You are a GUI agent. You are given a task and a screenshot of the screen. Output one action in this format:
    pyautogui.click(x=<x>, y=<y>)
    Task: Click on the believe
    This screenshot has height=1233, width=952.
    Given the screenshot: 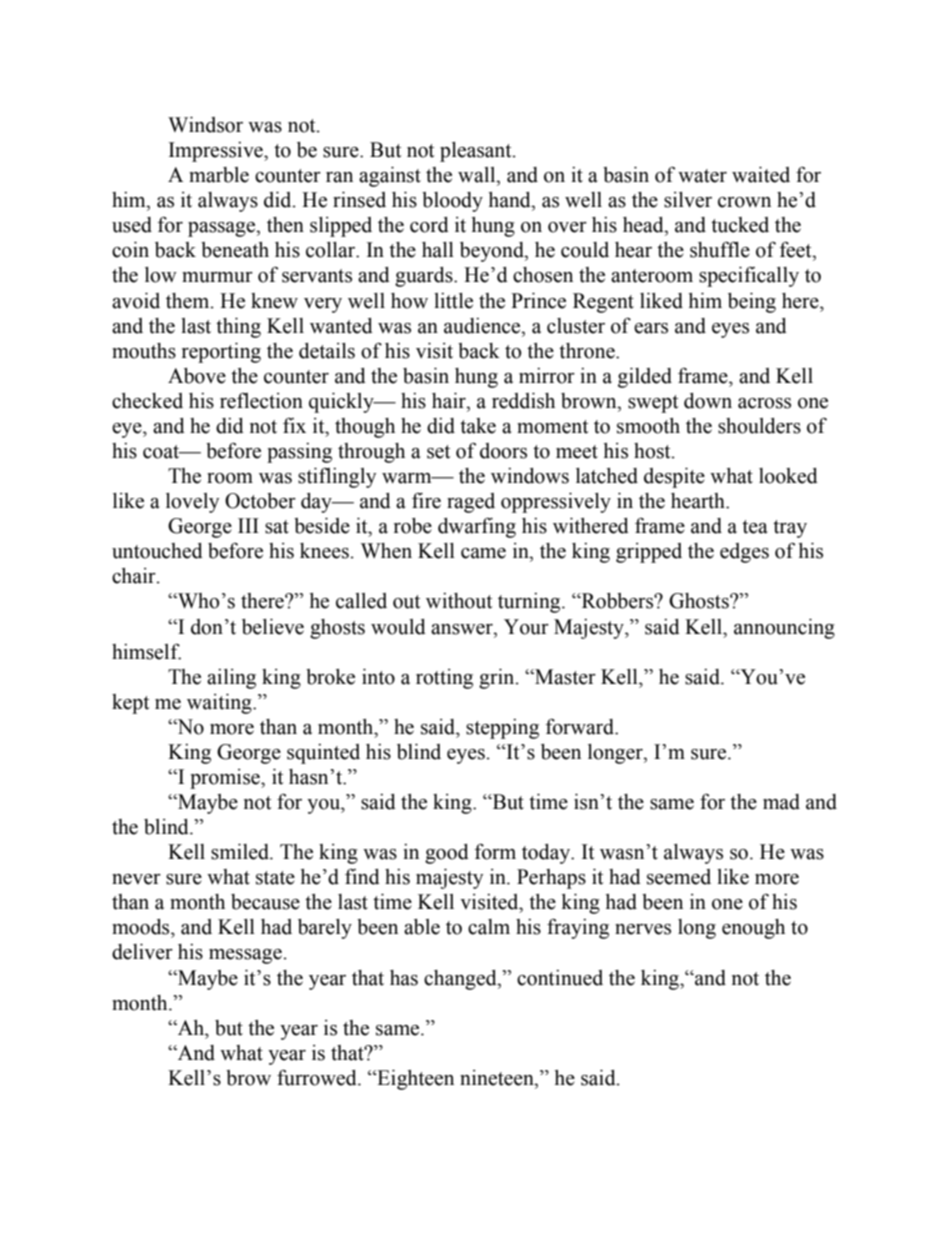 What is the action you would take?
    pyautogui.click(x=273, y=627)
